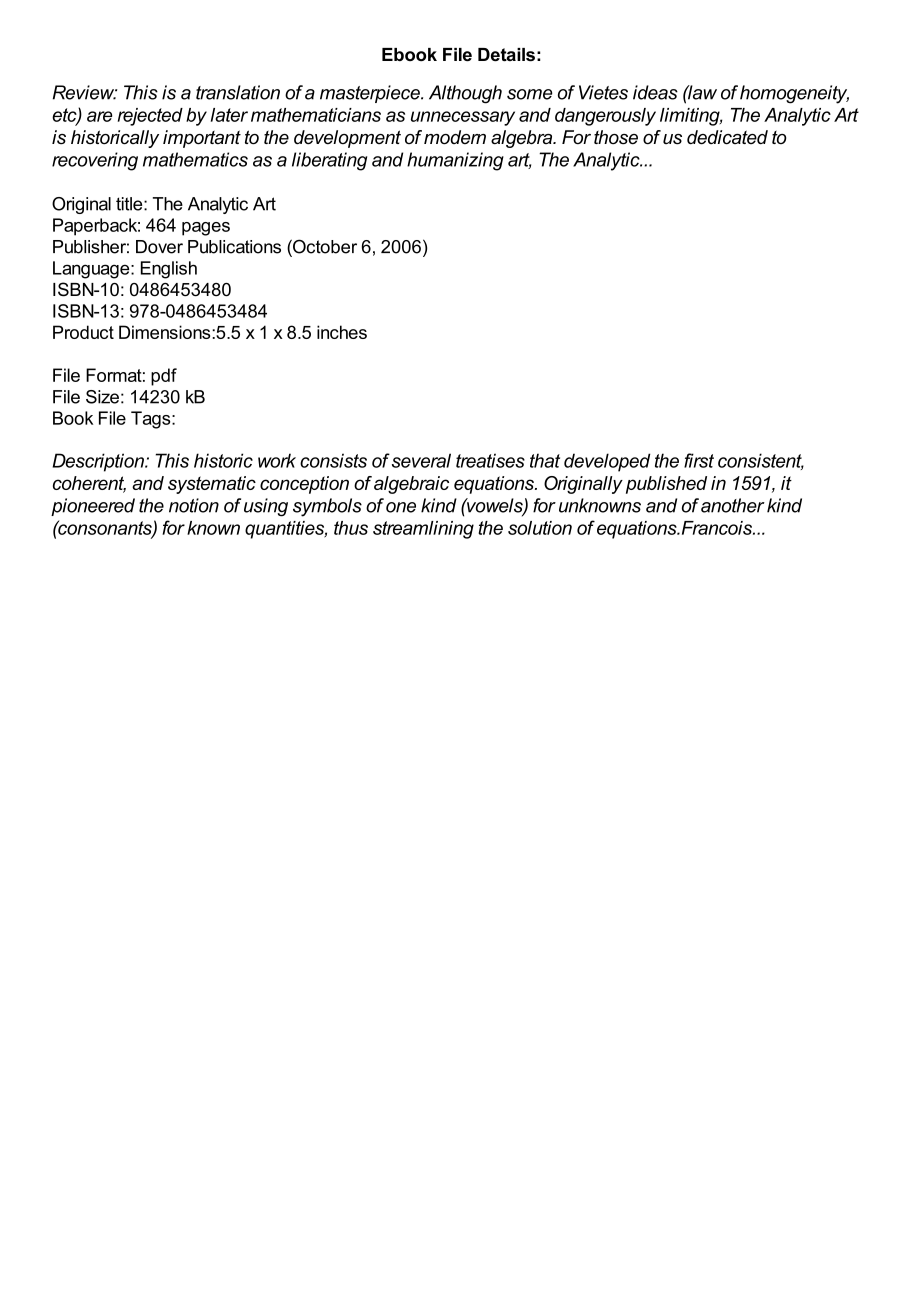  I want to click on English, so click(169, 270).
